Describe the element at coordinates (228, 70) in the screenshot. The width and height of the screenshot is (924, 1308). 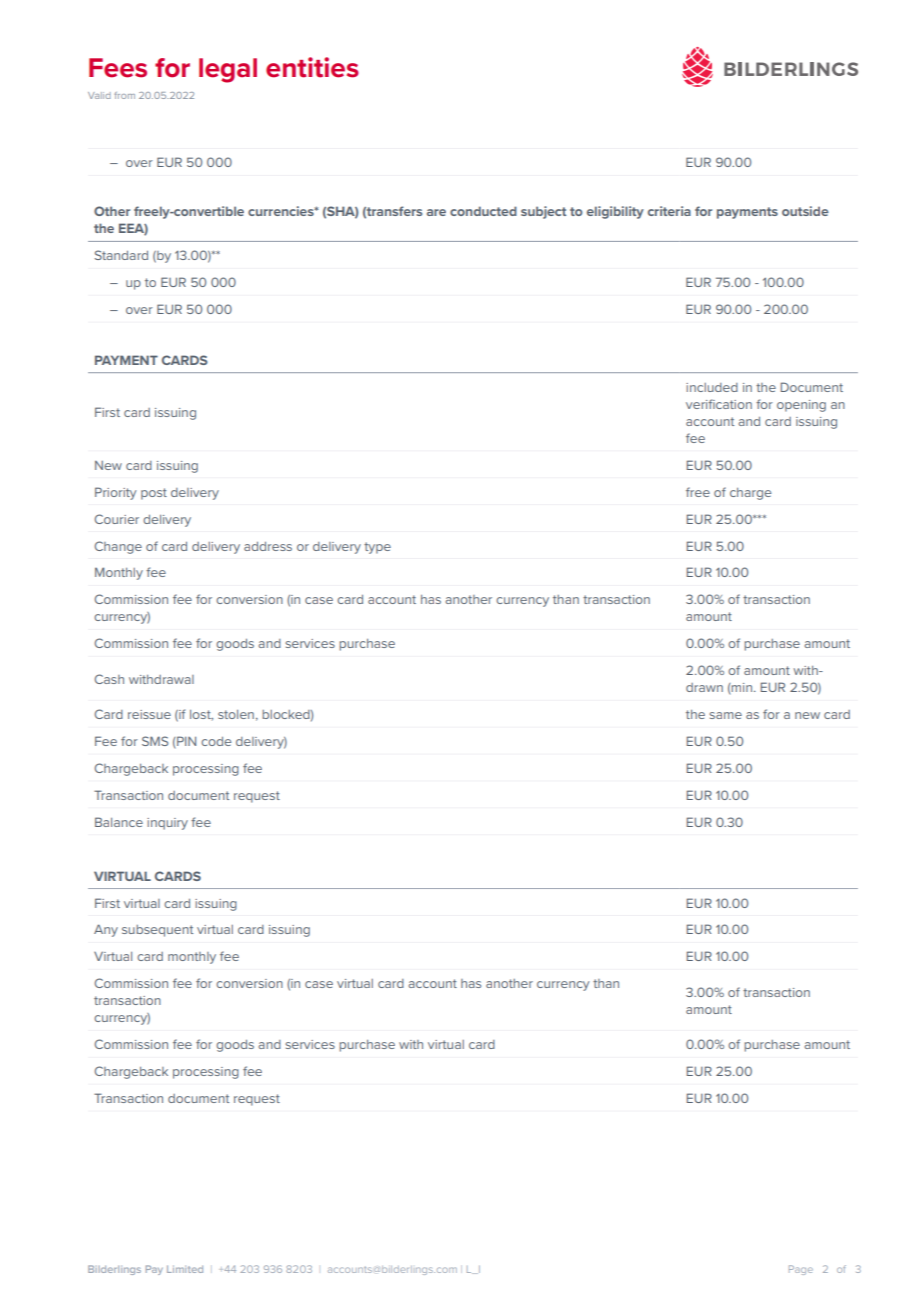
I see `legal` at that location.
